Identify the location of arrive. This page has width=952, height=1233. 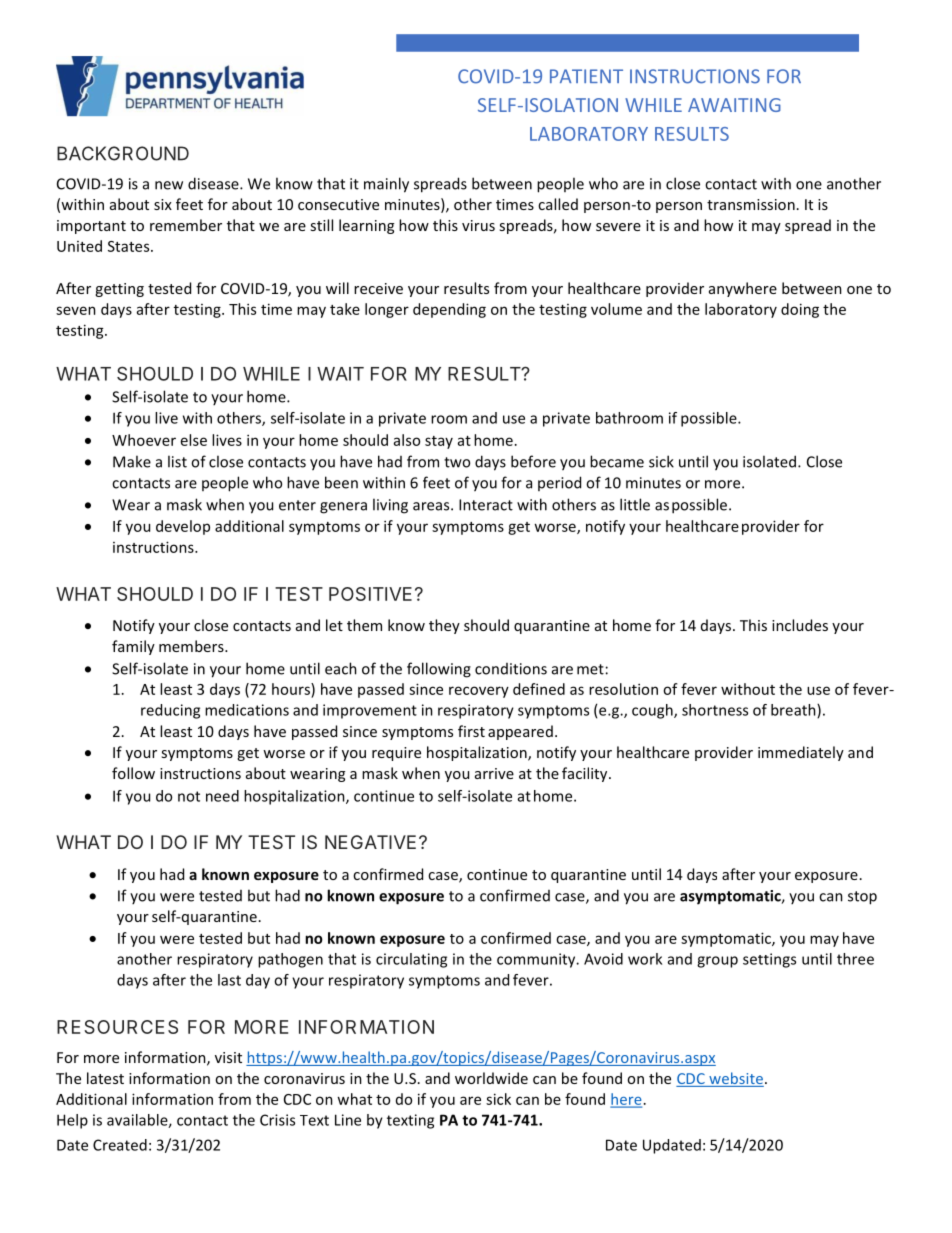
(494, 773).
